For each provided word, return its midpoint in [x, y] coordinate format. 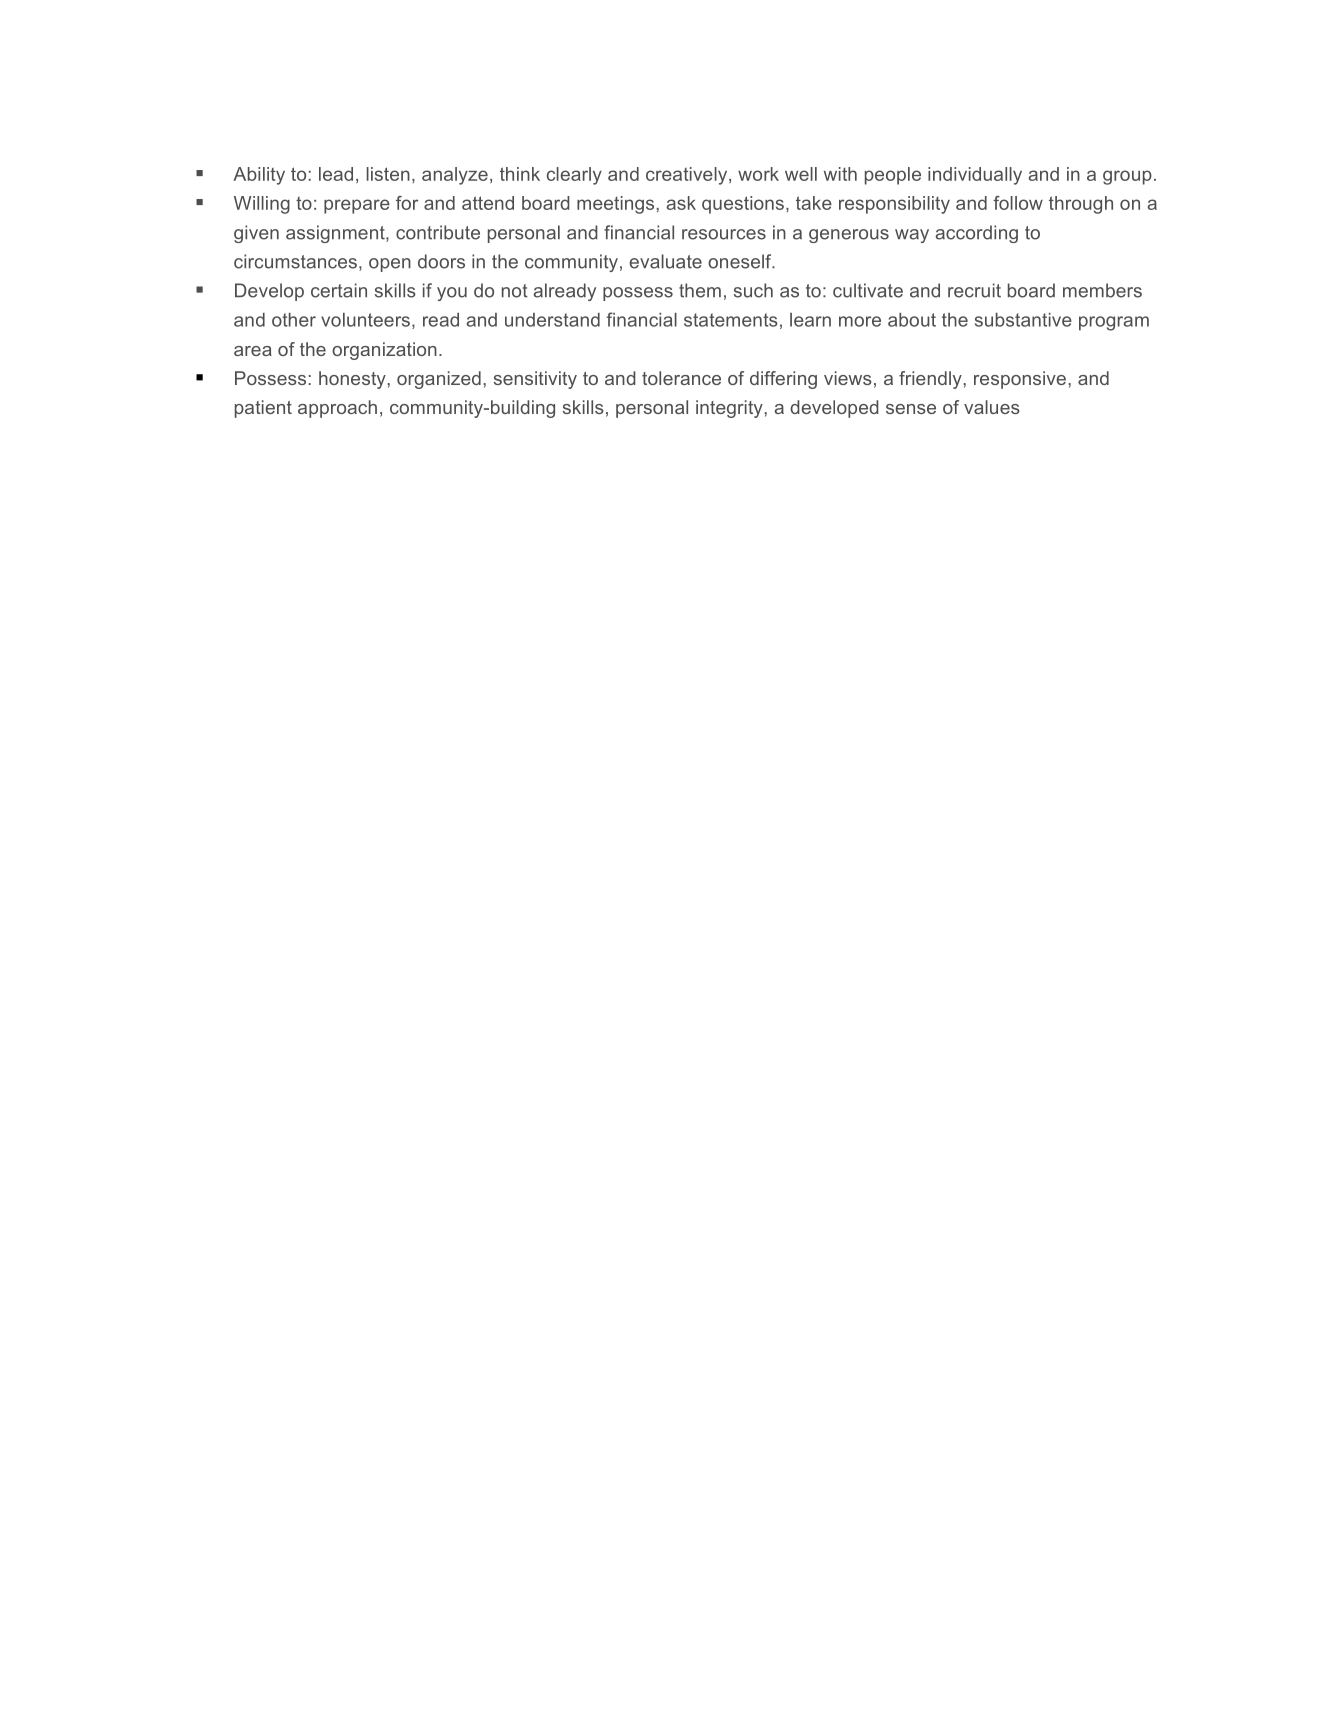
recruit [974, 290]
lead [336, 174]
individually [975, 176]
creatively [688, 176]
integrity [730, 409]
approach [337, 409]
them [700, 290]
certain [339, 290]
